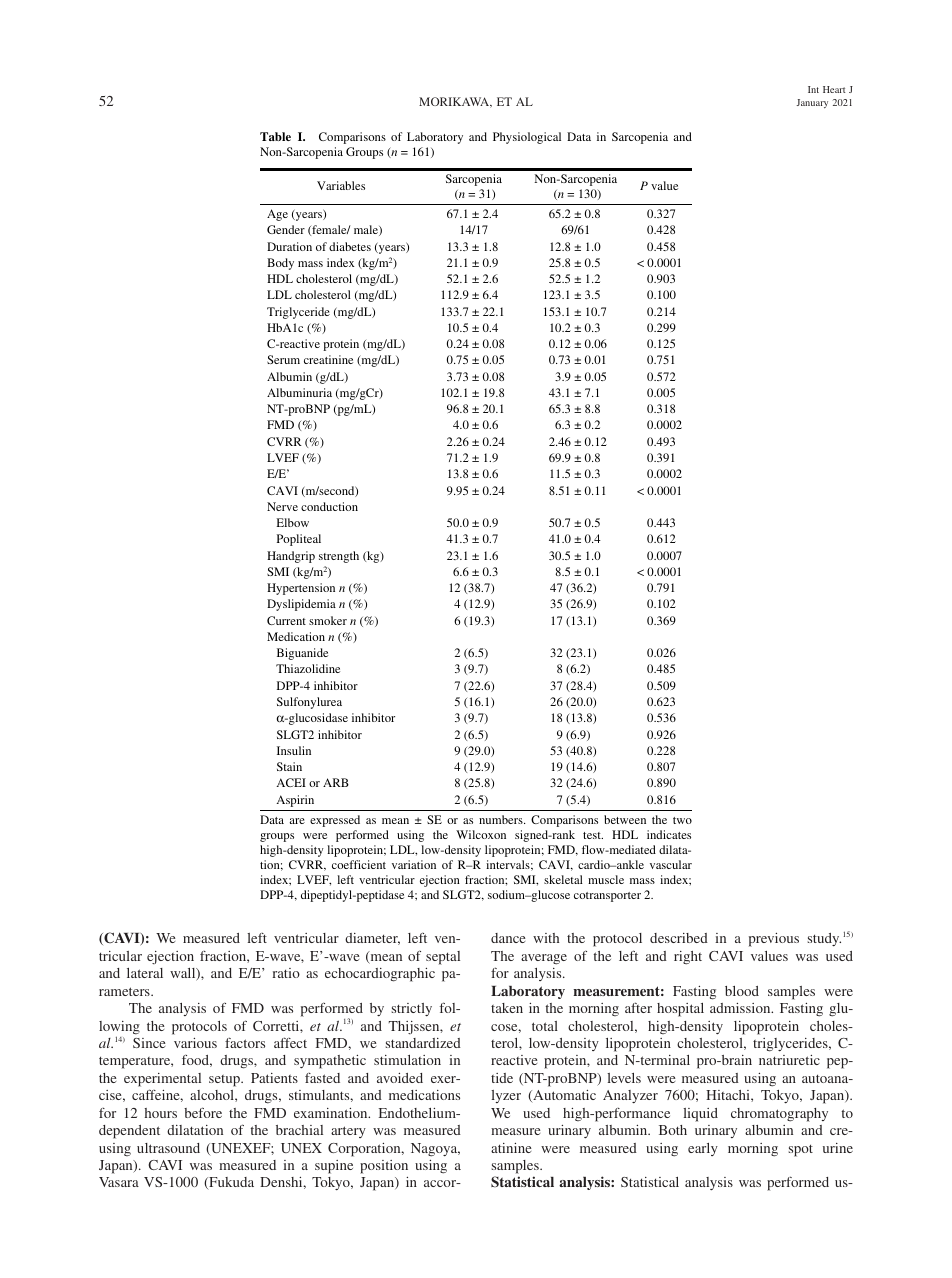  Describe the element at coordinates (527, 138) in the document. I see `Physiological` at that location.
